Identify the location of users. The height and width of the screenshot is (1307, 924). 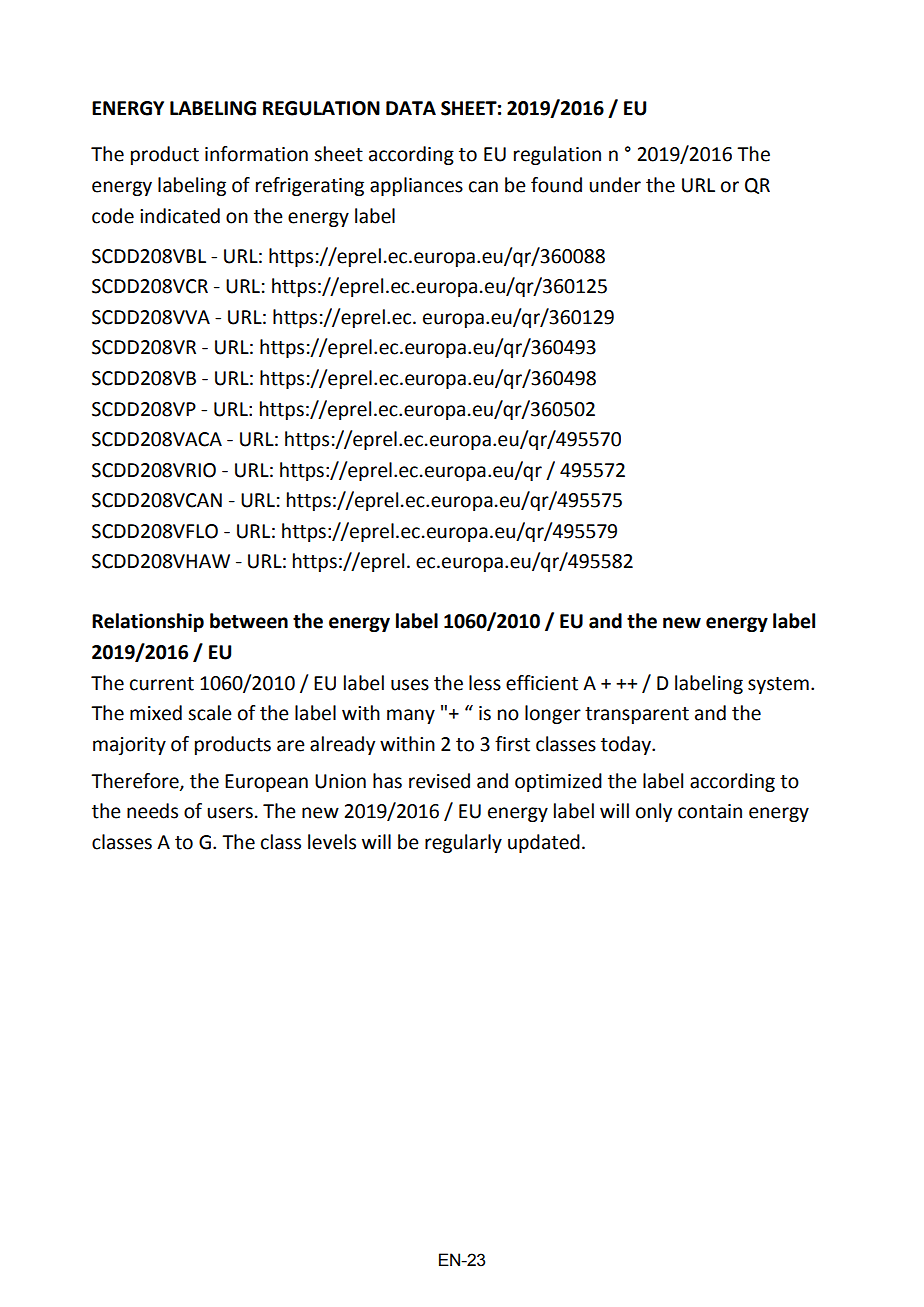
(230, 813).
